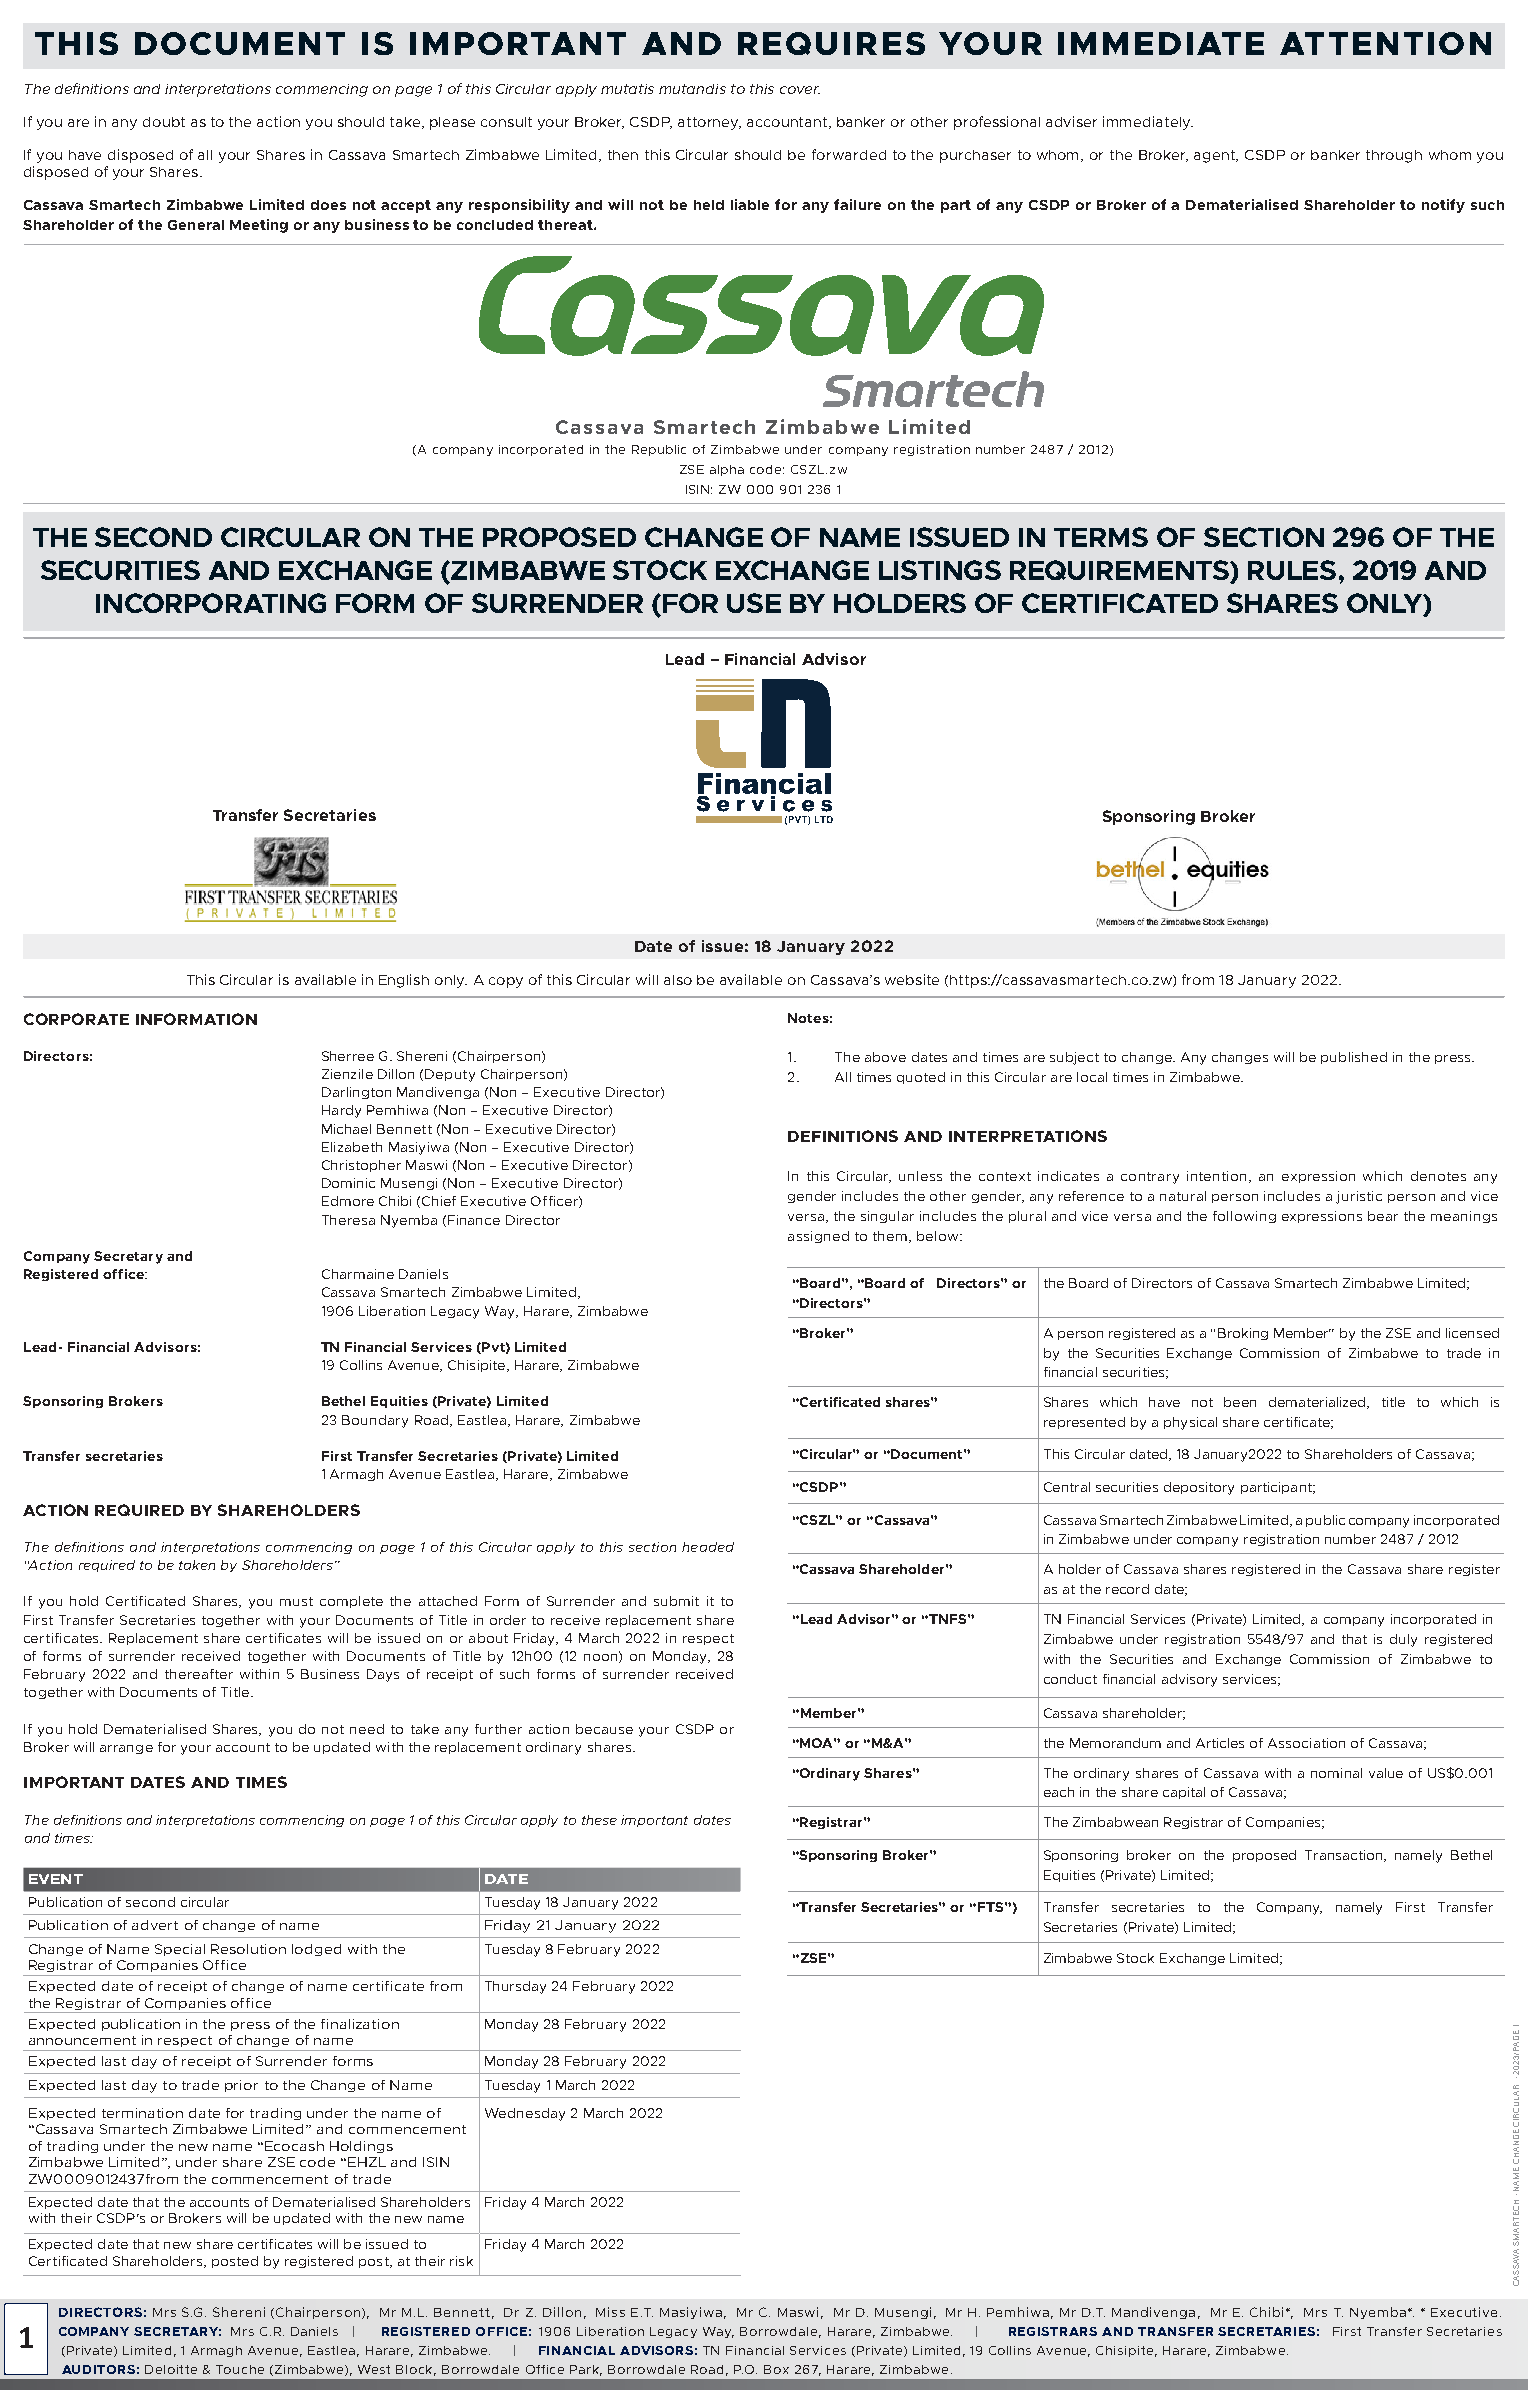 This screenshot has height=2390, width=1528. I want to click on Box, so click(776, 2369).
